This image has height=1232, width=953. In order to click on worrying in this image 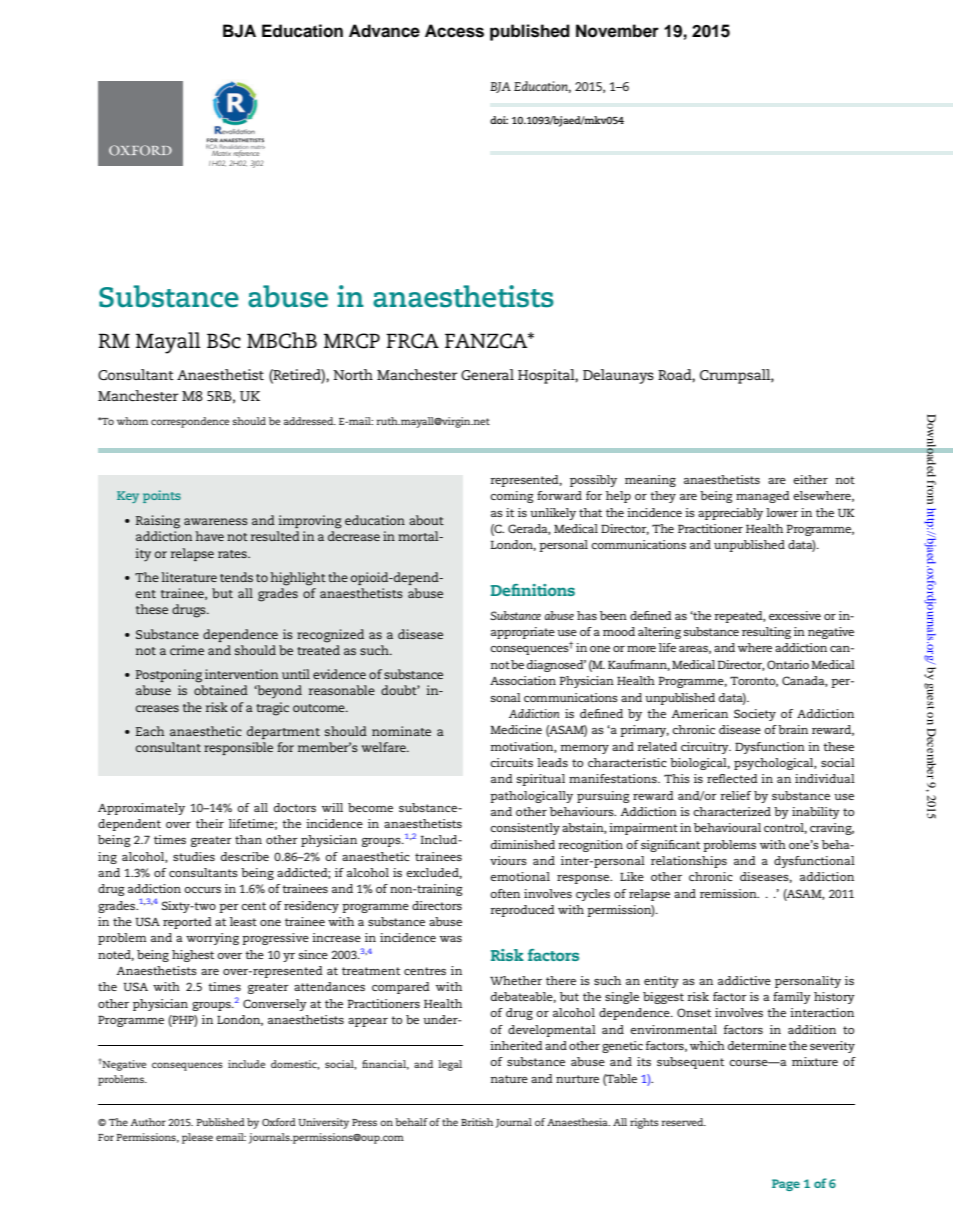, I will do `click(212, 939)`.
